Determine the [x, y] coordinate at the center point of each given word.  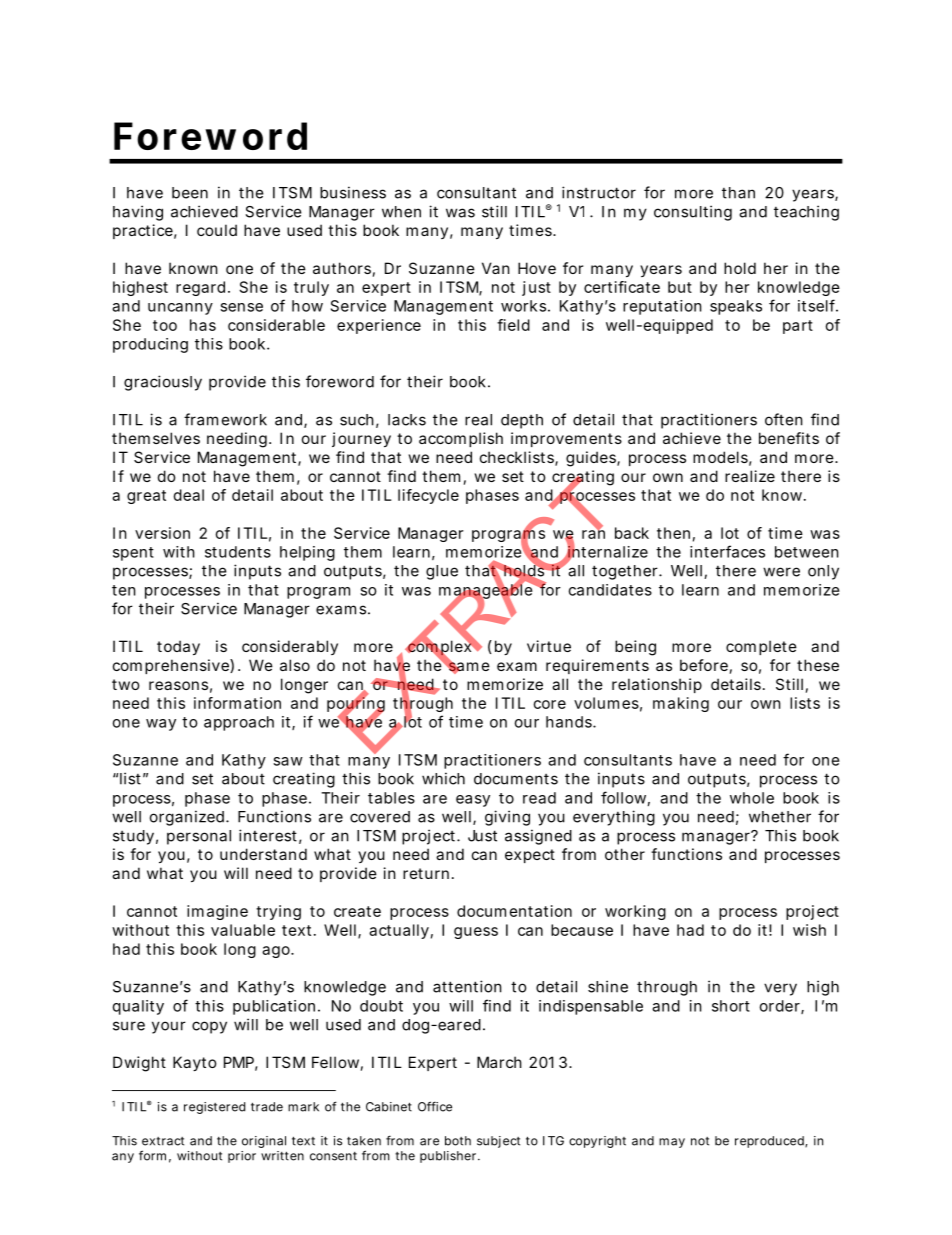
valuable [243, 930]
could [217, 230]
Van [496, 268]
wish [809, 930]
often [784, 419]
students [238, 552]
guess [476, 933]
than [738, 193]
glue [442, 572]
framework [225, 419]
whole [752, 798]
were [781, 572]
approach [239, 723]
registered [214, 1108]
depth [522, 421]
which [443, 778]
